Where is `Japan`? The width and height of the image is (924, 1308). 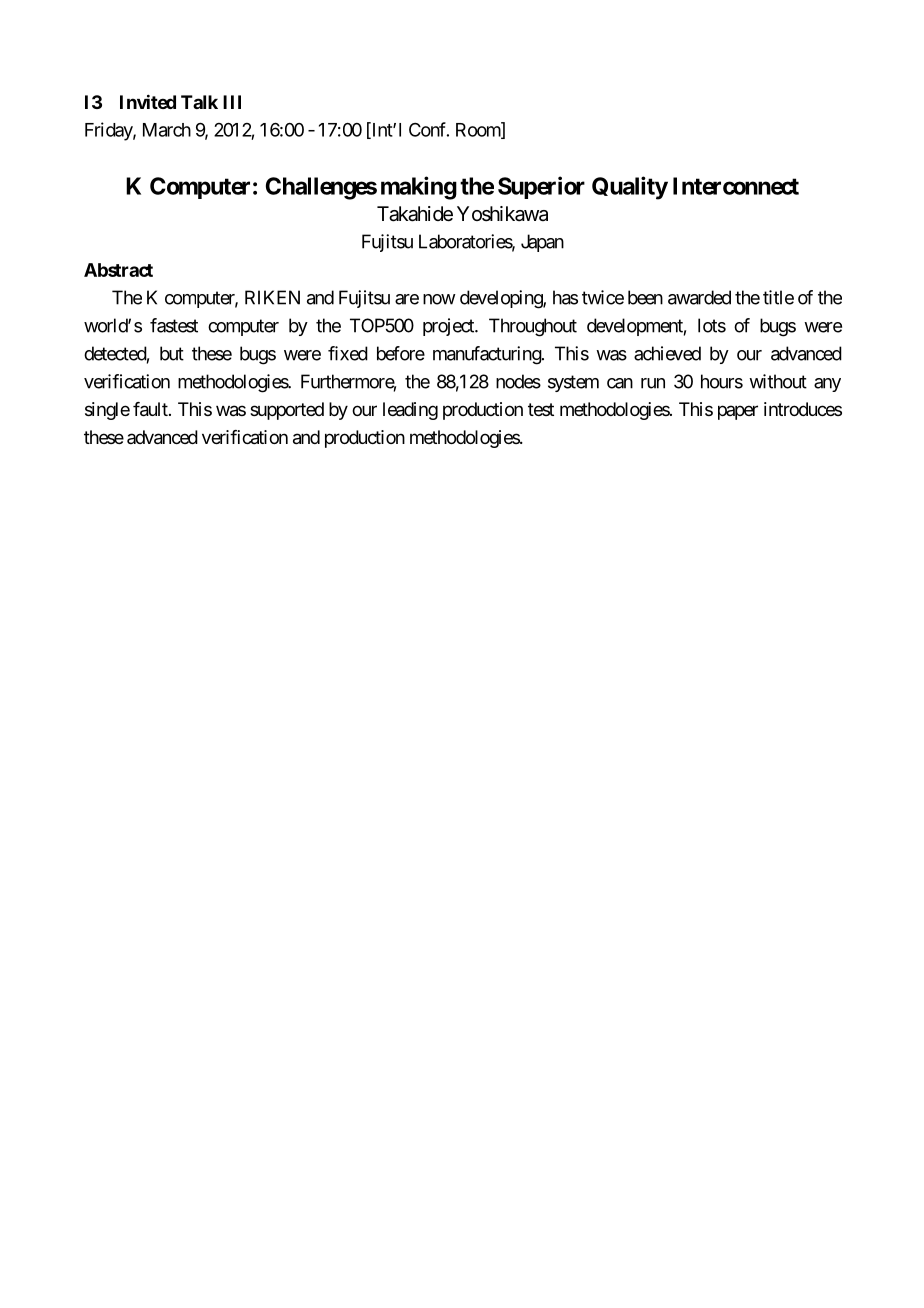
Japan is located at coordinates (542, 243).
